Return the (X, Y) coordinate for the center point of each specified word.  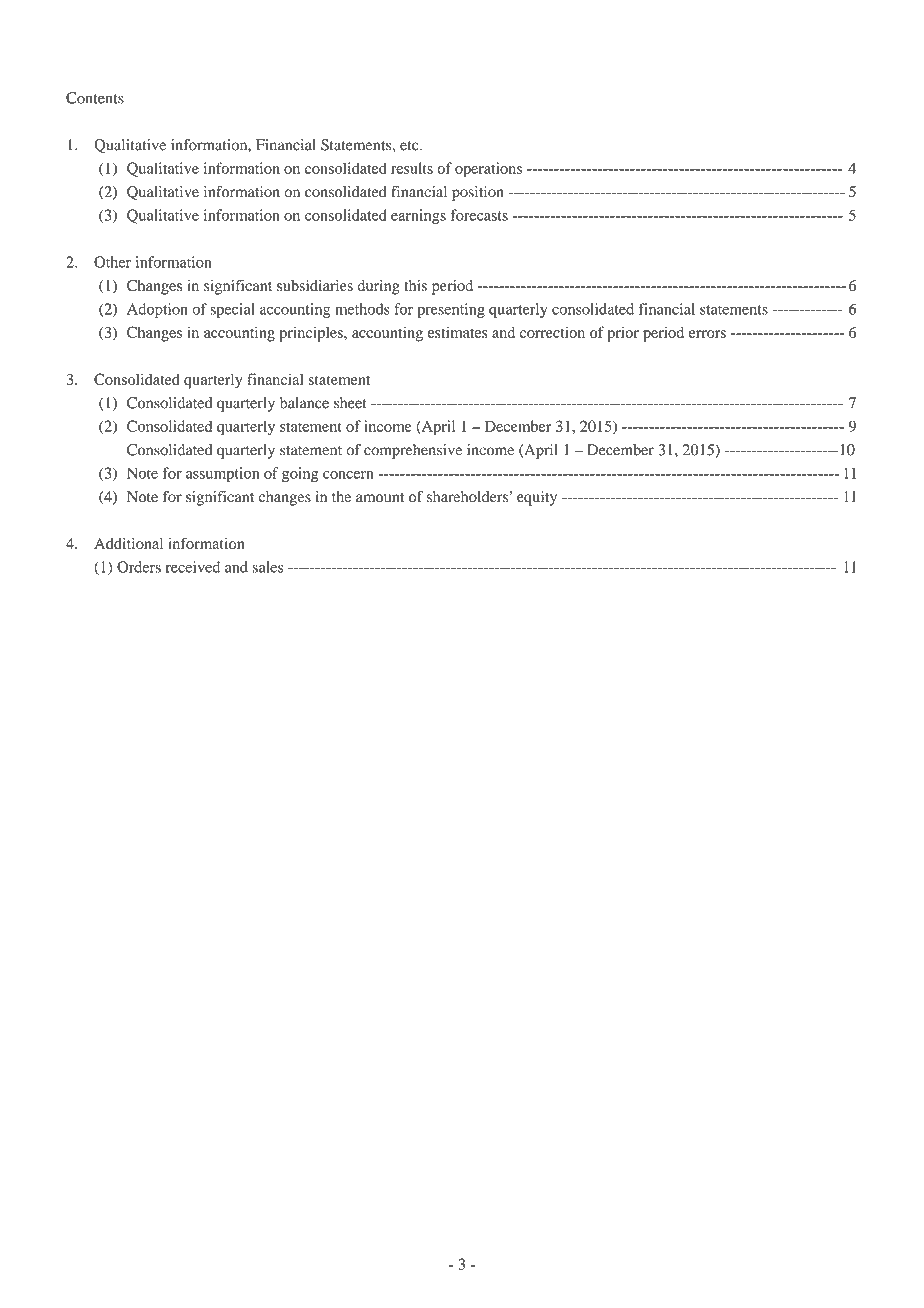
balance (304, 403)
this (415, 285)
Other (112, 262)
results (412, 168)
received (193, 567)
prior (623, 334)
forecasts (479, 215)
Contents (95, 98)
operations (488, 170)
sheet (350, 403)
